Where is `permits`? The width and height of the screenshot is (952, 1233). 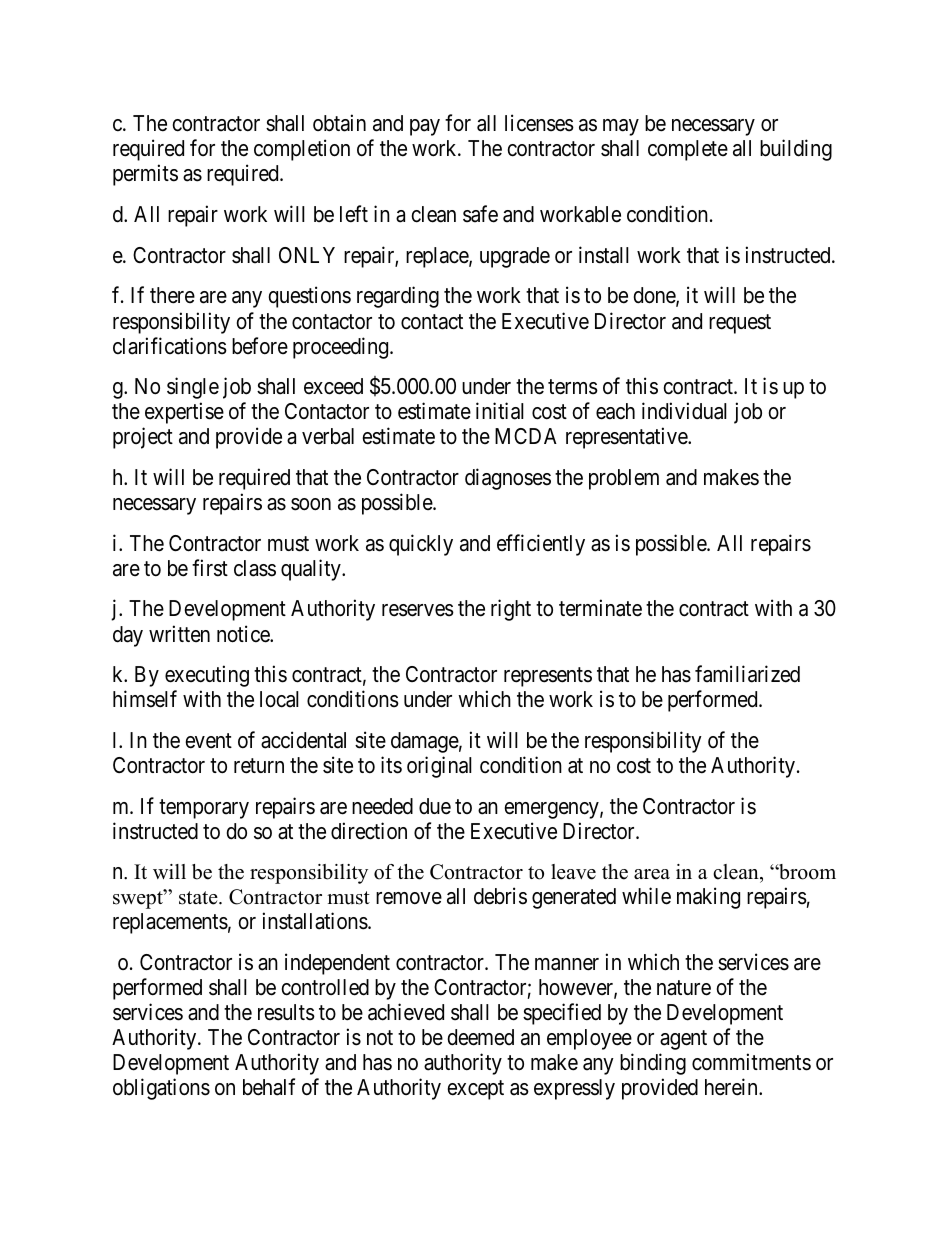
permits is located at coordinates (145, 175).
